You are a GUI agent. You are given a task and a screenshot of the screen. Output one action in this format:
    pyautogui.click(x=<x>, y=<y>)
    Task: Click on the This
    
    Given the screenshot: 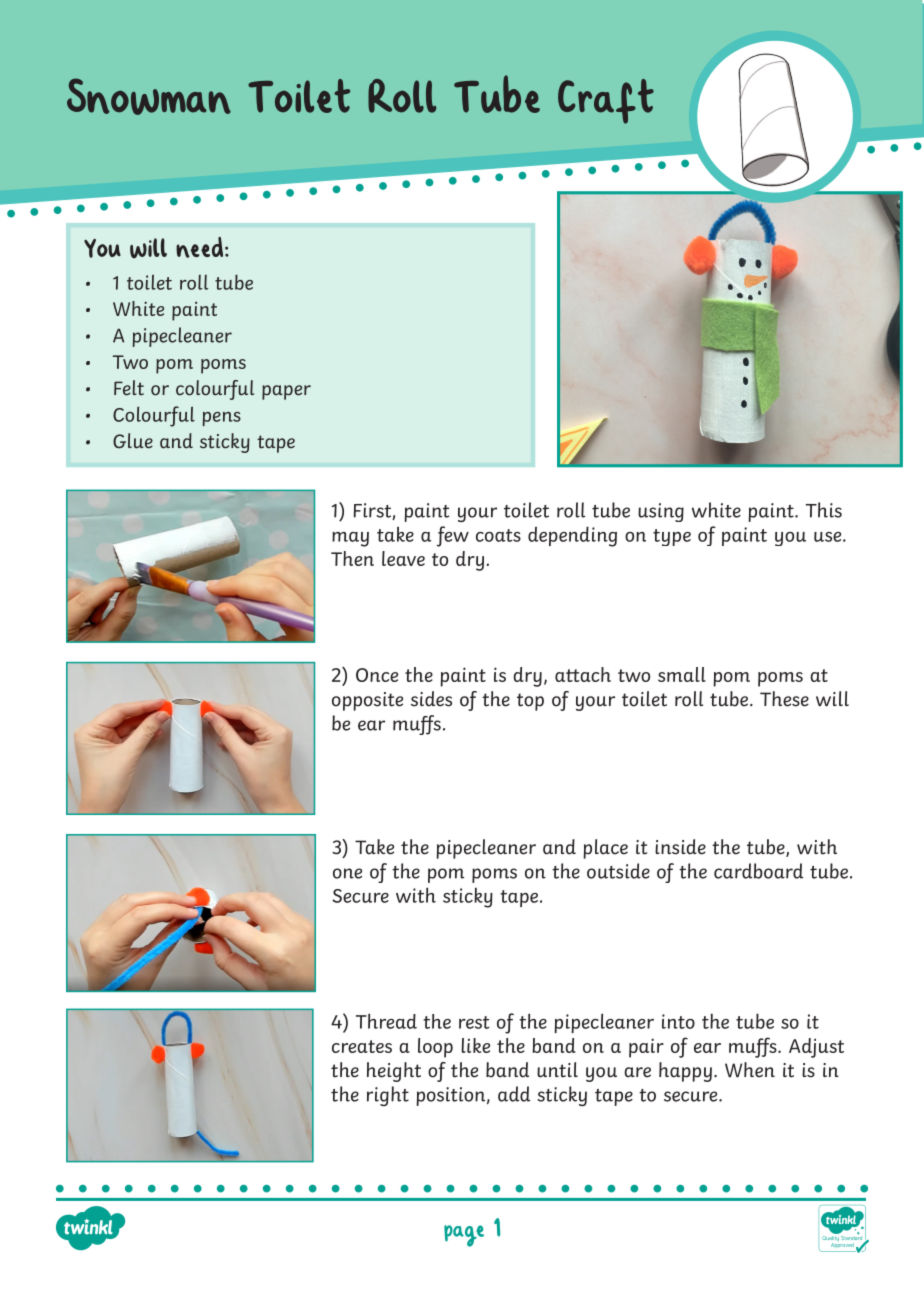 What is the action you would take?
    pyautogui.click(x=824, y=510)
